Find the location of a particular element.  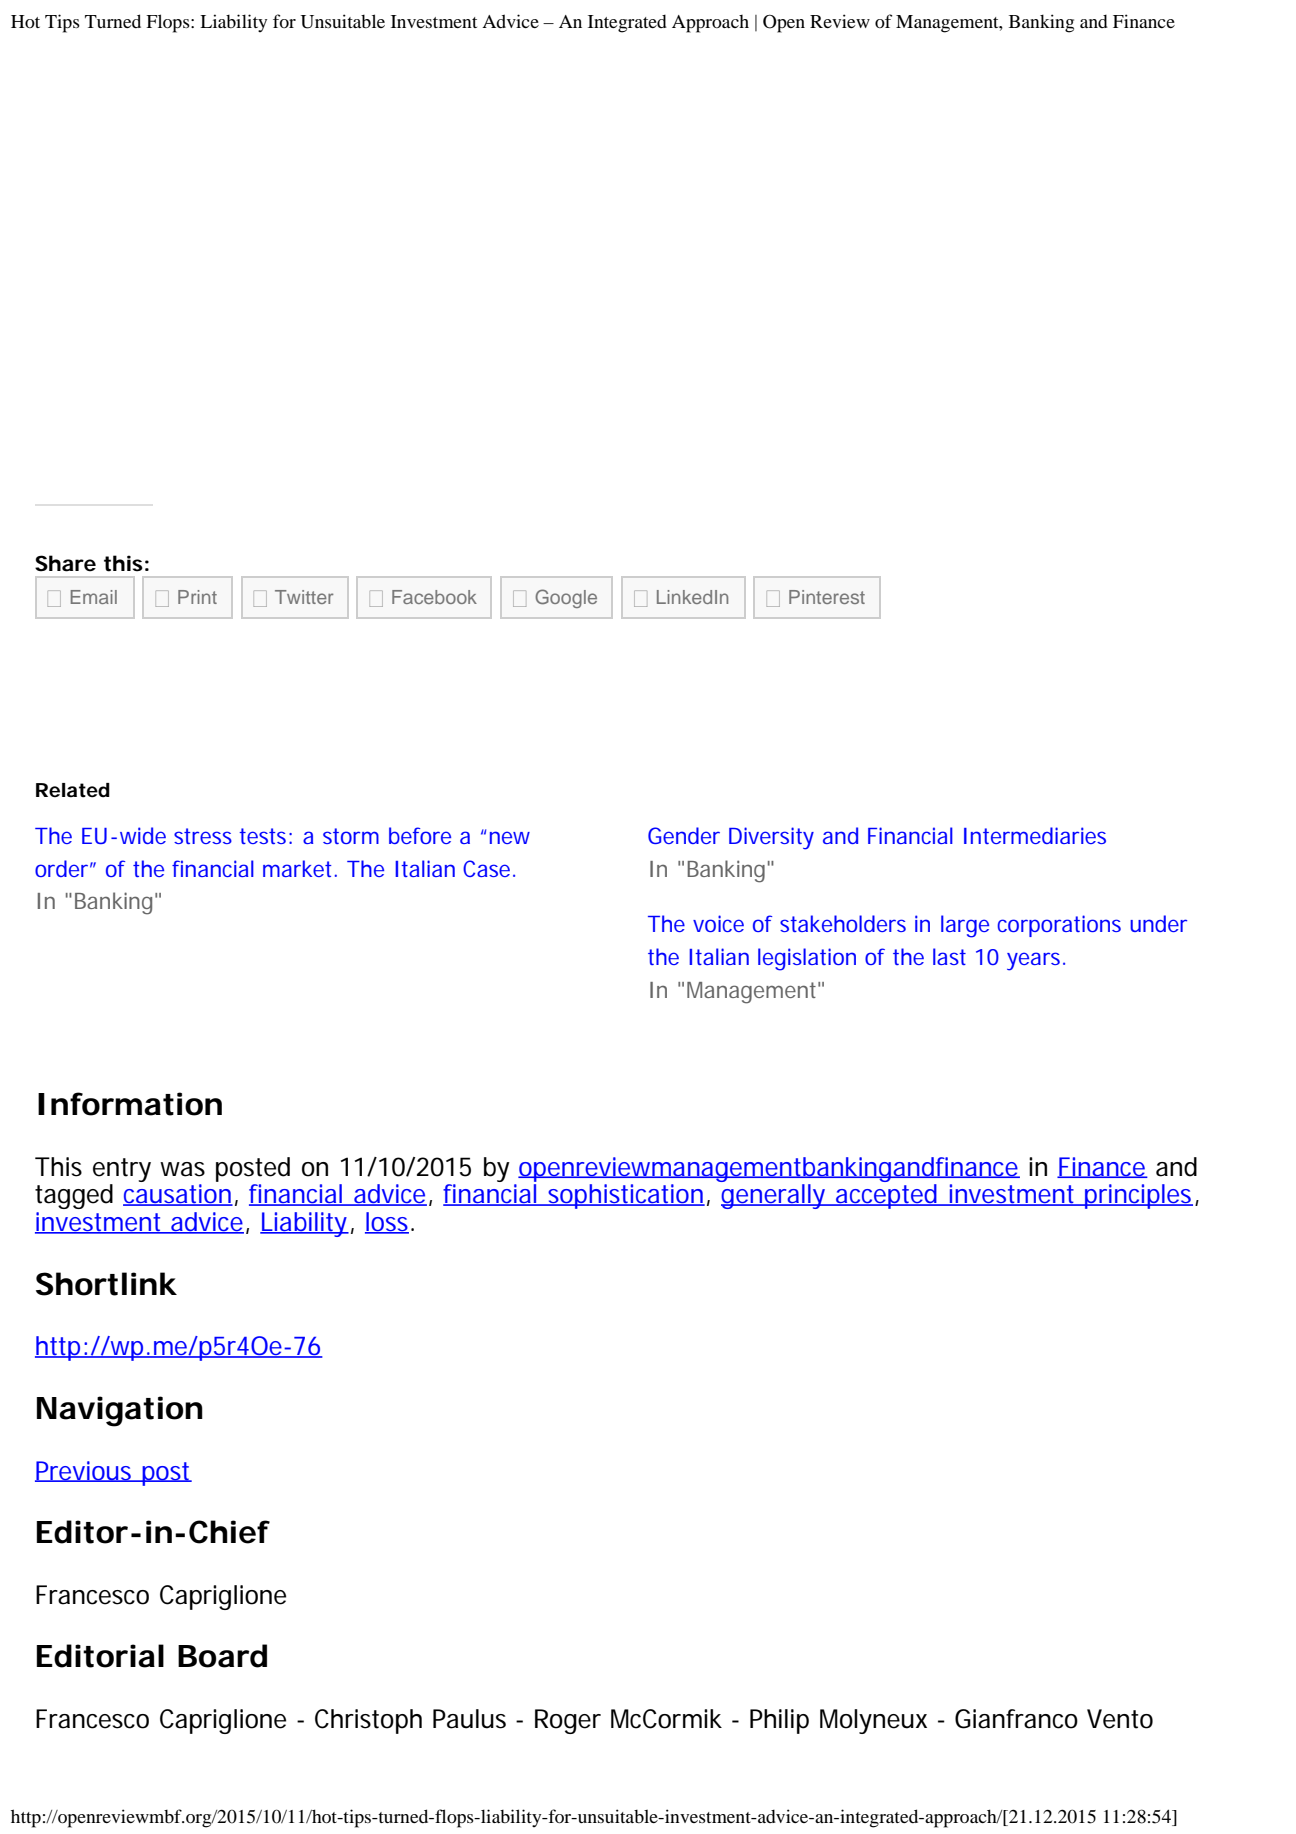

Roger is located at coordinates (568, 1721).
